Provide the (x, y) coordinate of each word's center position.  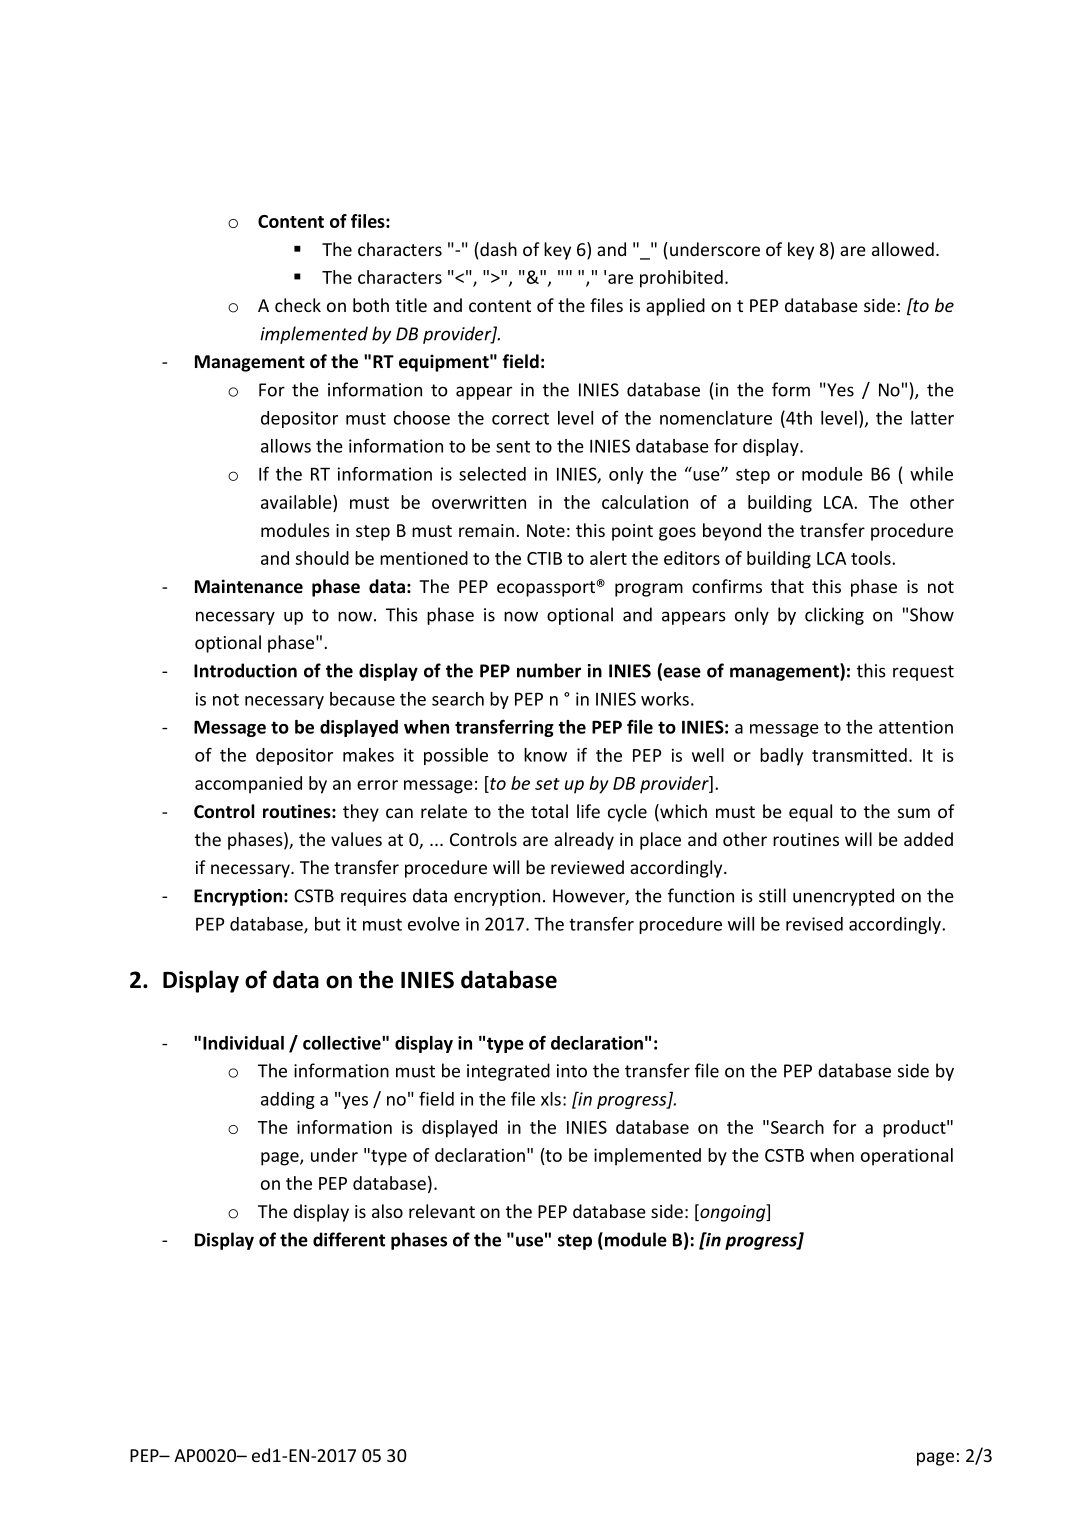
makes (368, 755)
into (572, 1071)
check (298, 305)
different (349, 1239)
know (545, 755)
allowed (903, 249)
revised (814, 924)
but (328, 924)
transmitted (859, 755)
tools (872, 558)
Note (546, 530)
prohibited (681, 279)
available (297, 502)
